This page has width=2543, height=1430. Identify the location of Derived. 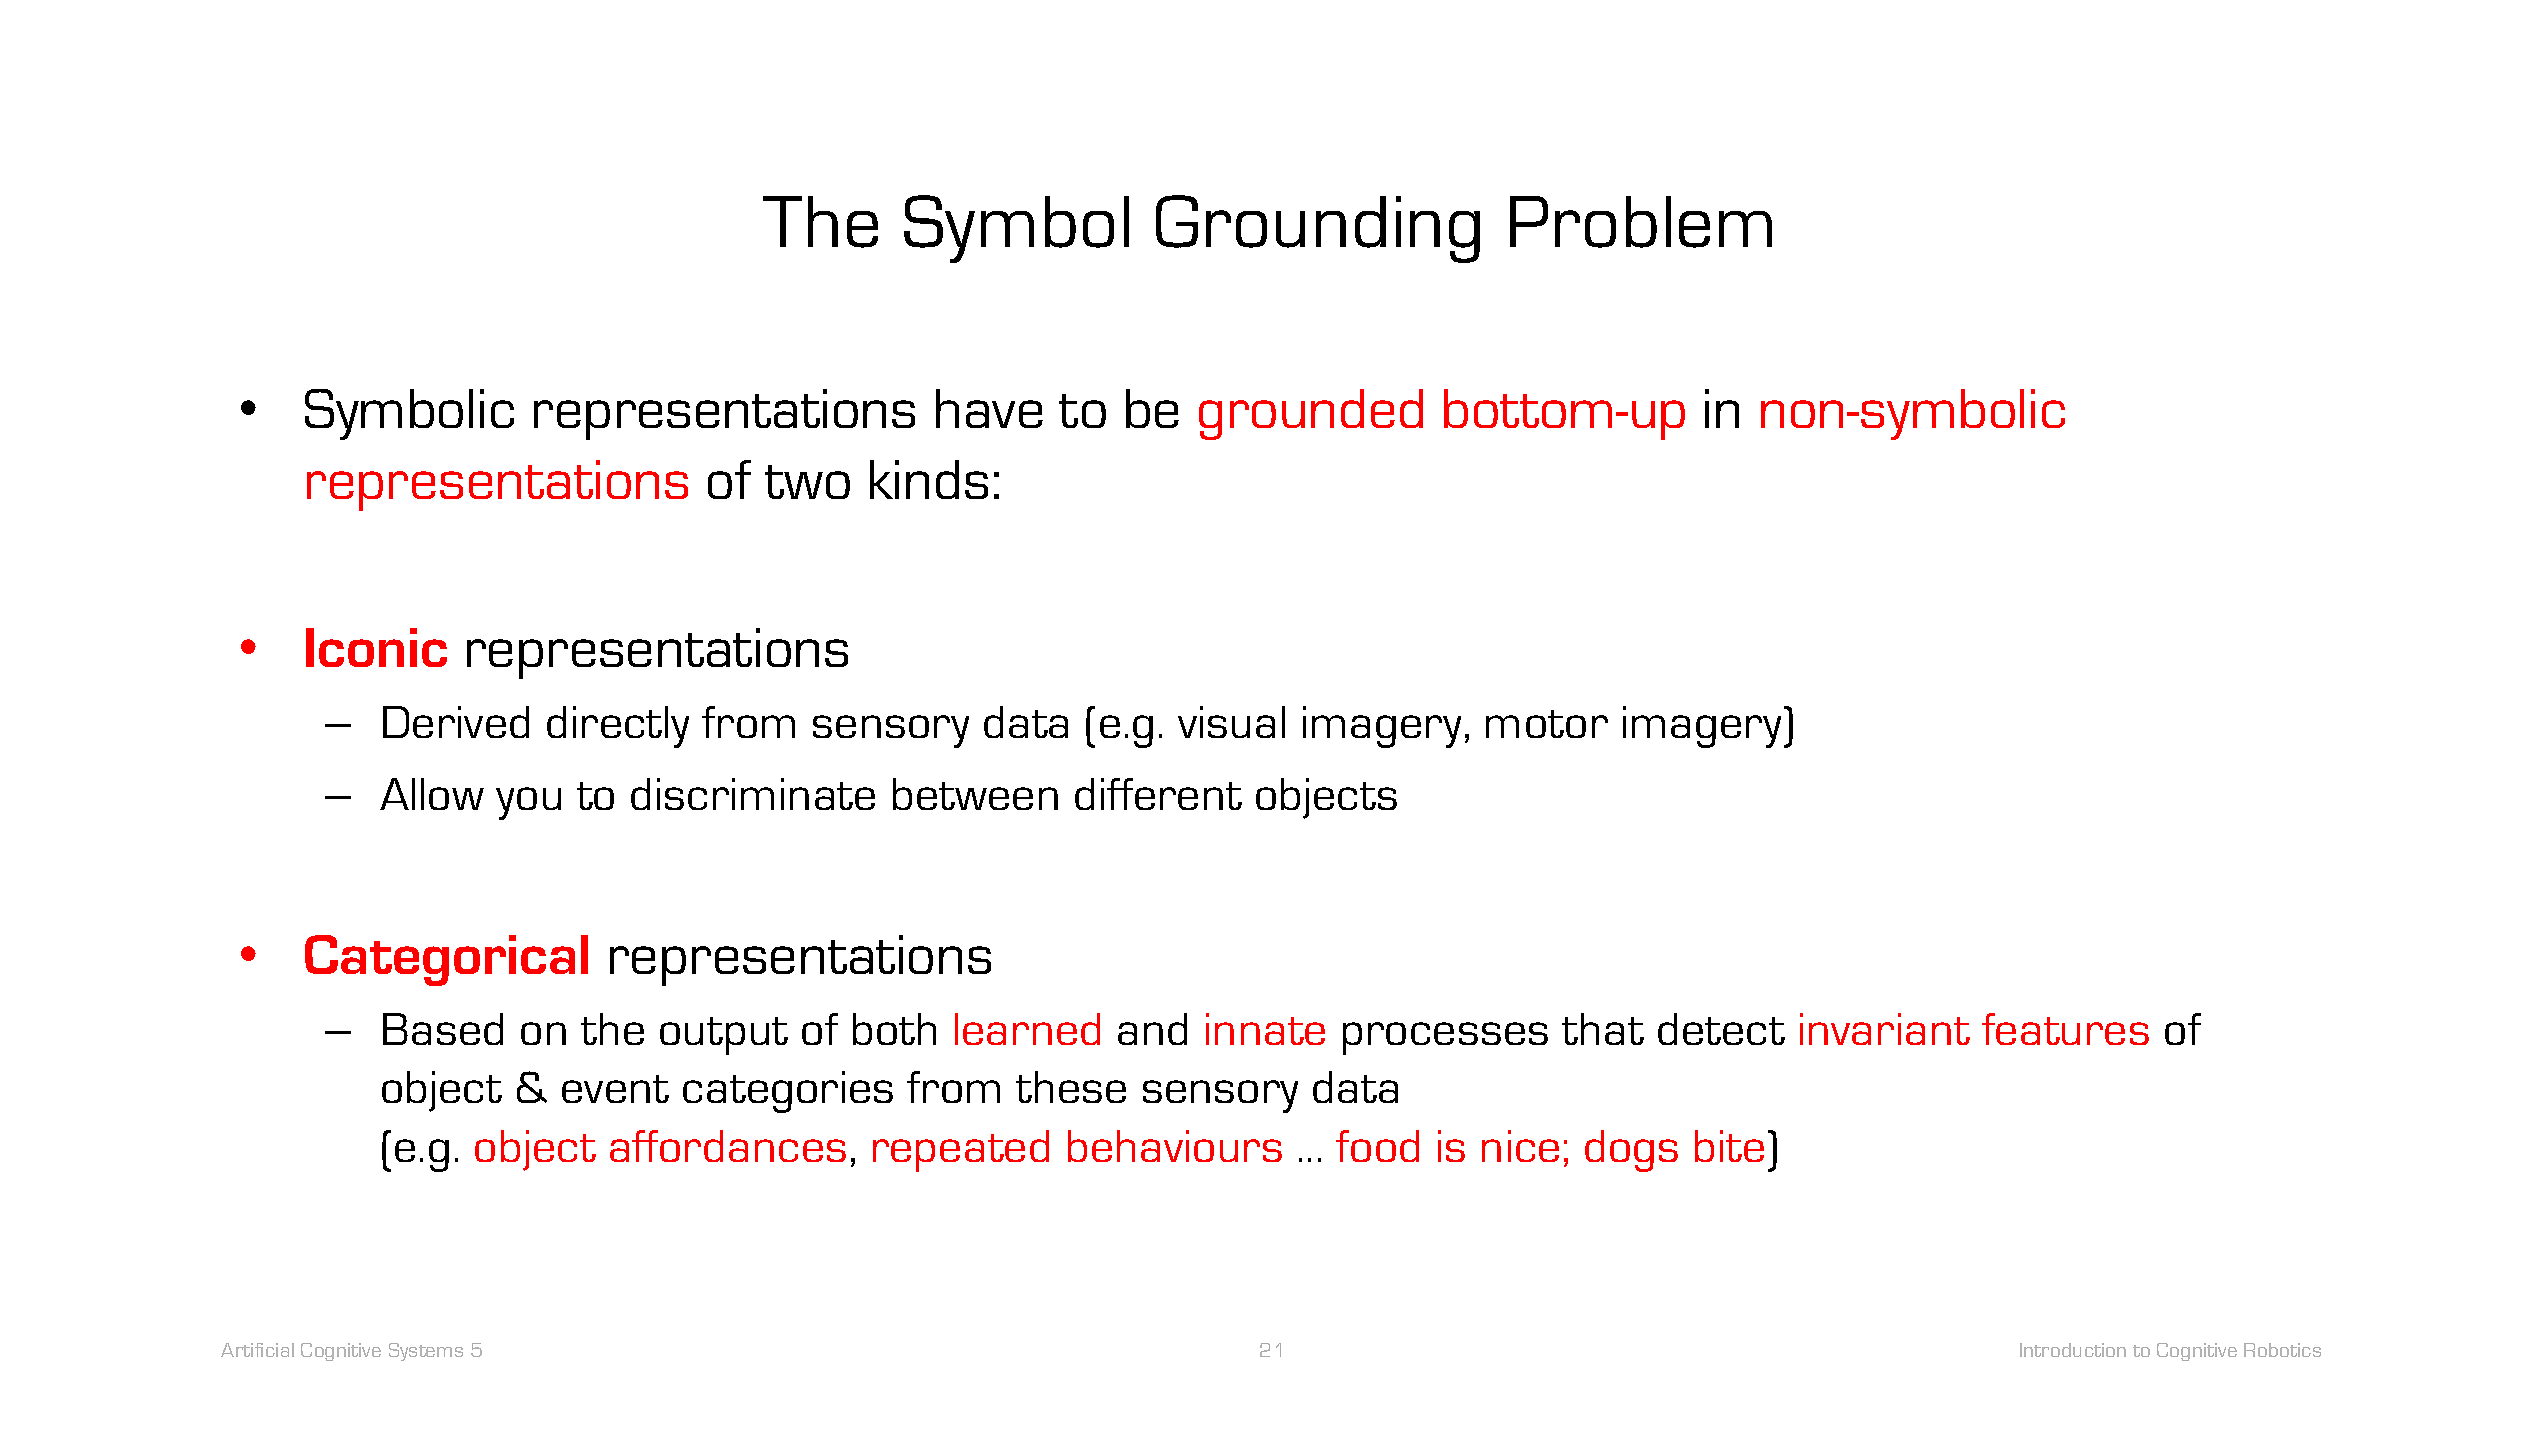
(456, 722).
